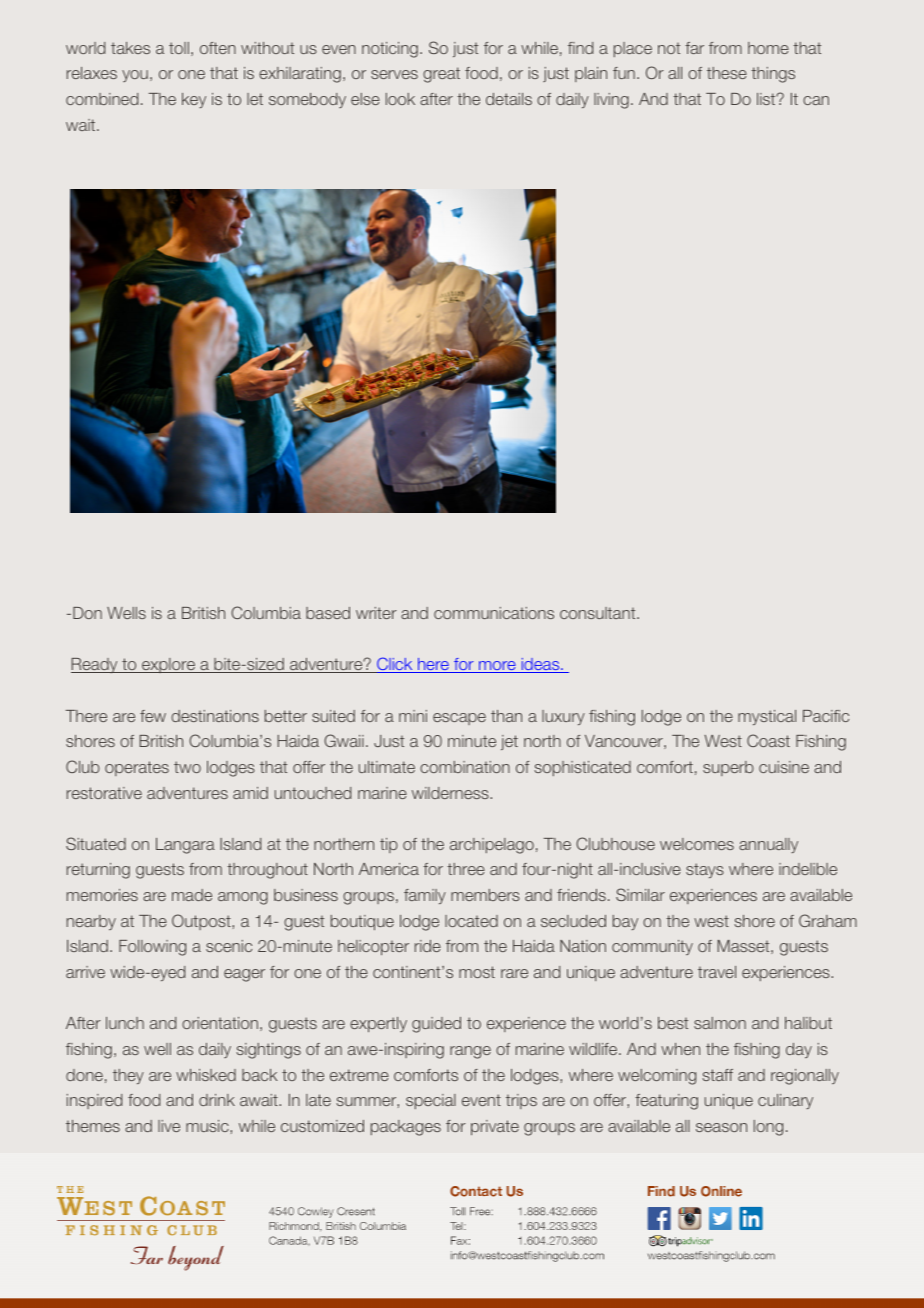 This document has width=924, height=1308. Describe the element at coordinates (599, 613) in the document. I see `consultant` at that location.
